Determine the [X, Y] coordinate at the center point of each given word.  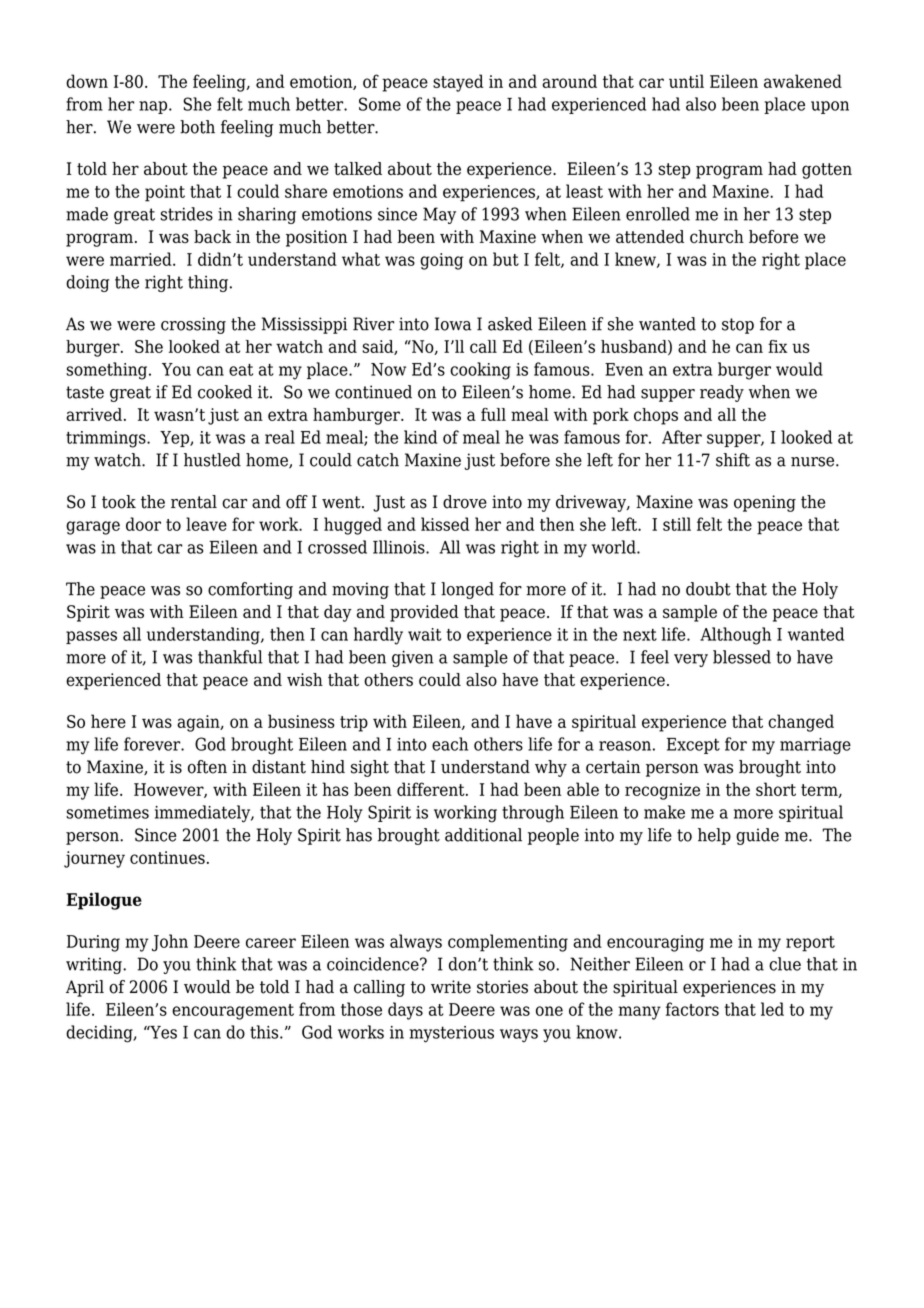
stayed [458, 83]
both [197, 127]
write [451, 987]
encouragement [233, 1012]
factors [692, 1009]
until [686, 81]
